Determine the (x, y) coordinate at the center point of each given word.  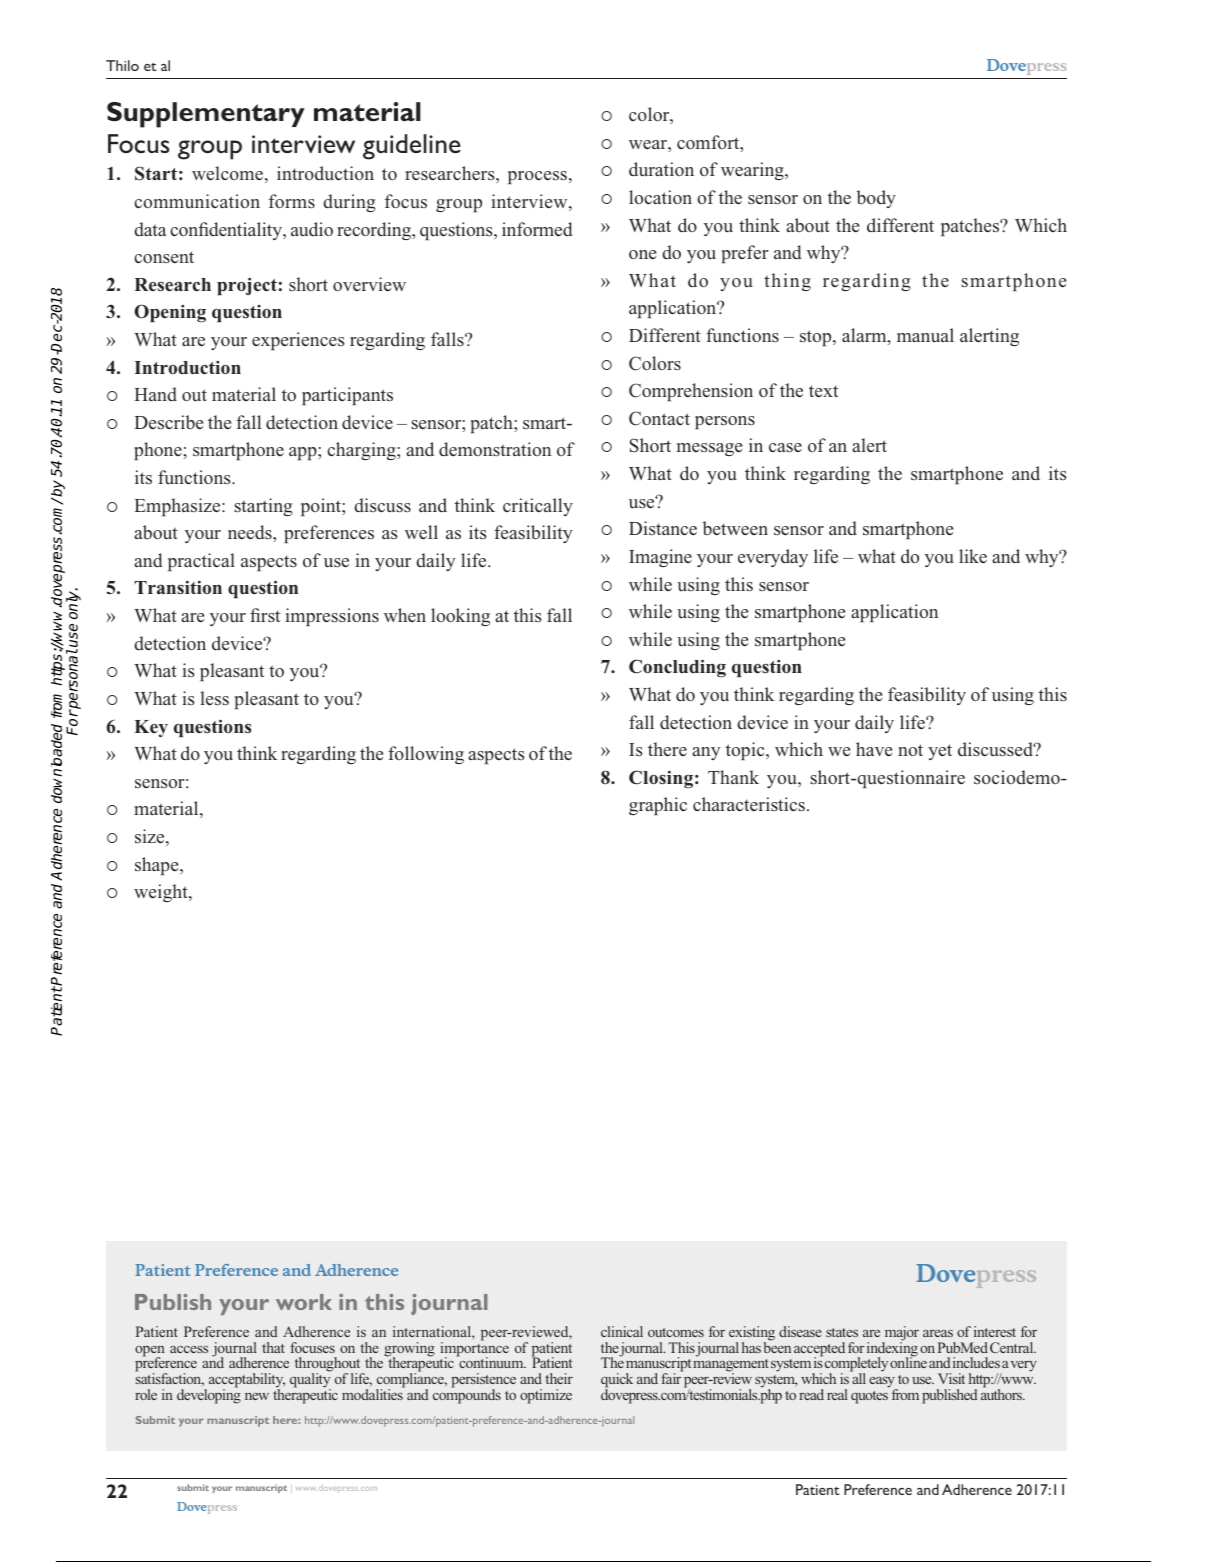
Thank (733, 777)
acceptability (245, 1382)
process (537, 177)
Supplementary (206, 115)
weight (162, 893)
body (876, 199)
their (559, 1378)
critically (538, 507)
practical (201, 562)
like (973, 556)
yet (940, 752)
